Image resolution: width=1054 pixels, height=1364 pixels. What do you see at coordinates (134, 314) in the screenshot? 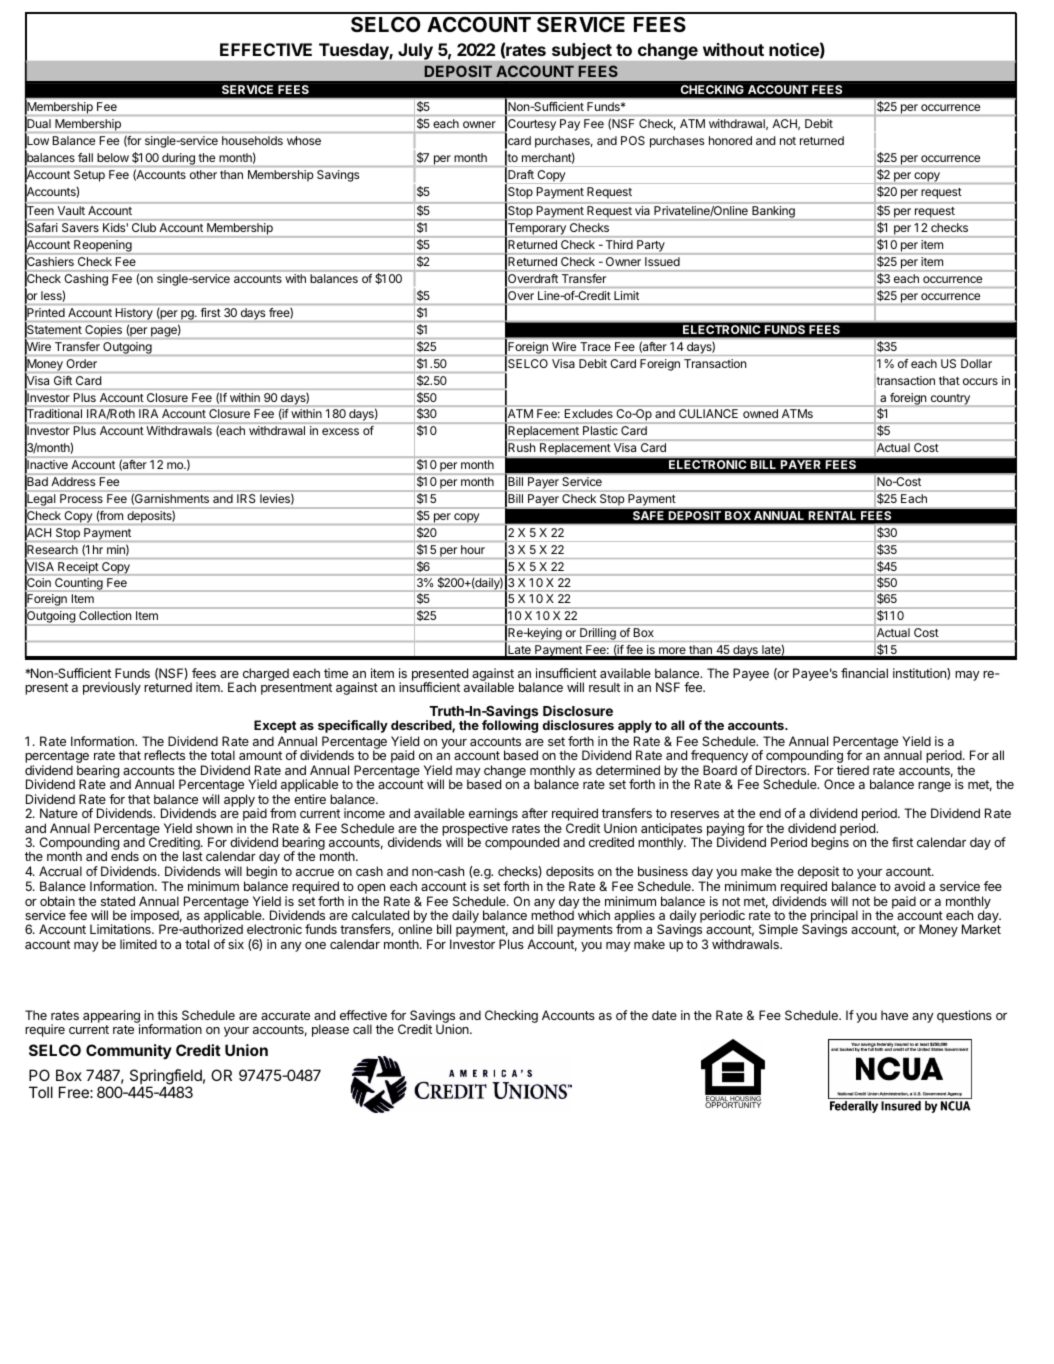
I see `History` at bounding box center [134, 314].
